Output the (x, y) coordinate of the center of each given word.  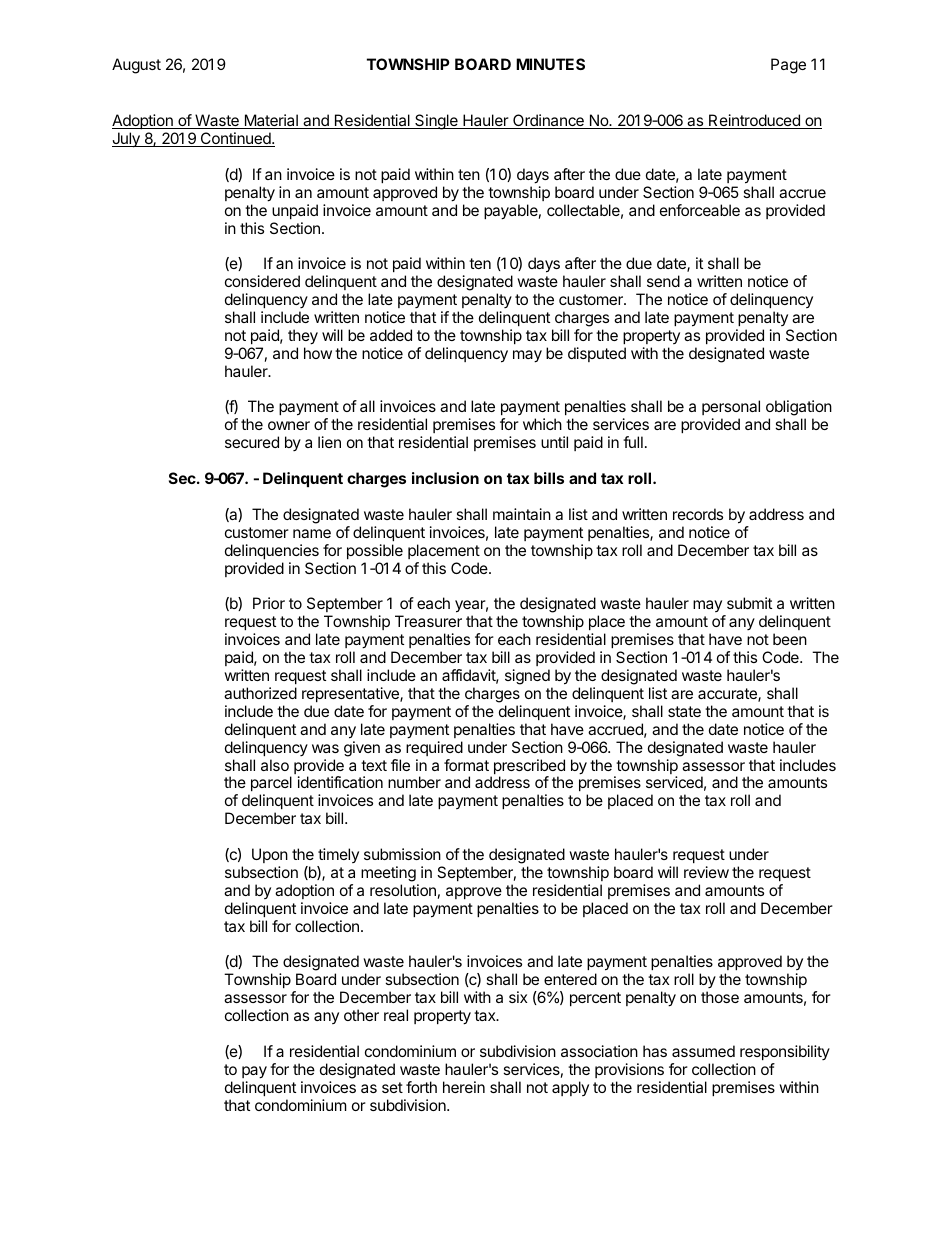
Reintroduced (754, 121)
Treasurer (428, 621)
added (391, 335)
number (414, 782)
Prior (269, 603)
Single (436, 122)
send (663, 281)
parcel (270, 785)
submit (749, 603)
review (706, 872)
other (361, 1015)
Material (271, 121)
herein (464, 1087)
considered (262, 281)
